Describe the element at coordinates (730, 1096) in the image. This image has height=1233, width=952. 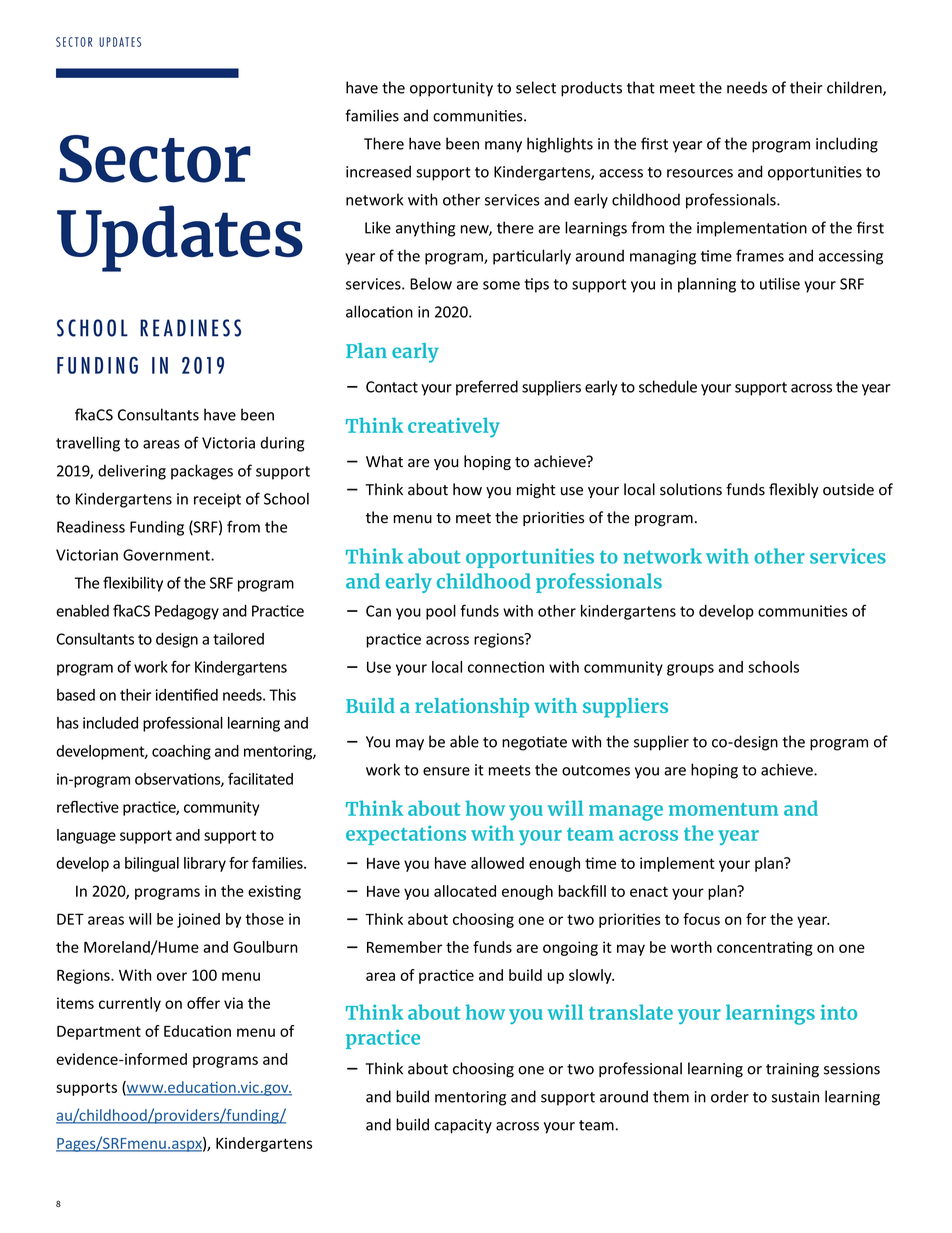
I see `order` at that location.
